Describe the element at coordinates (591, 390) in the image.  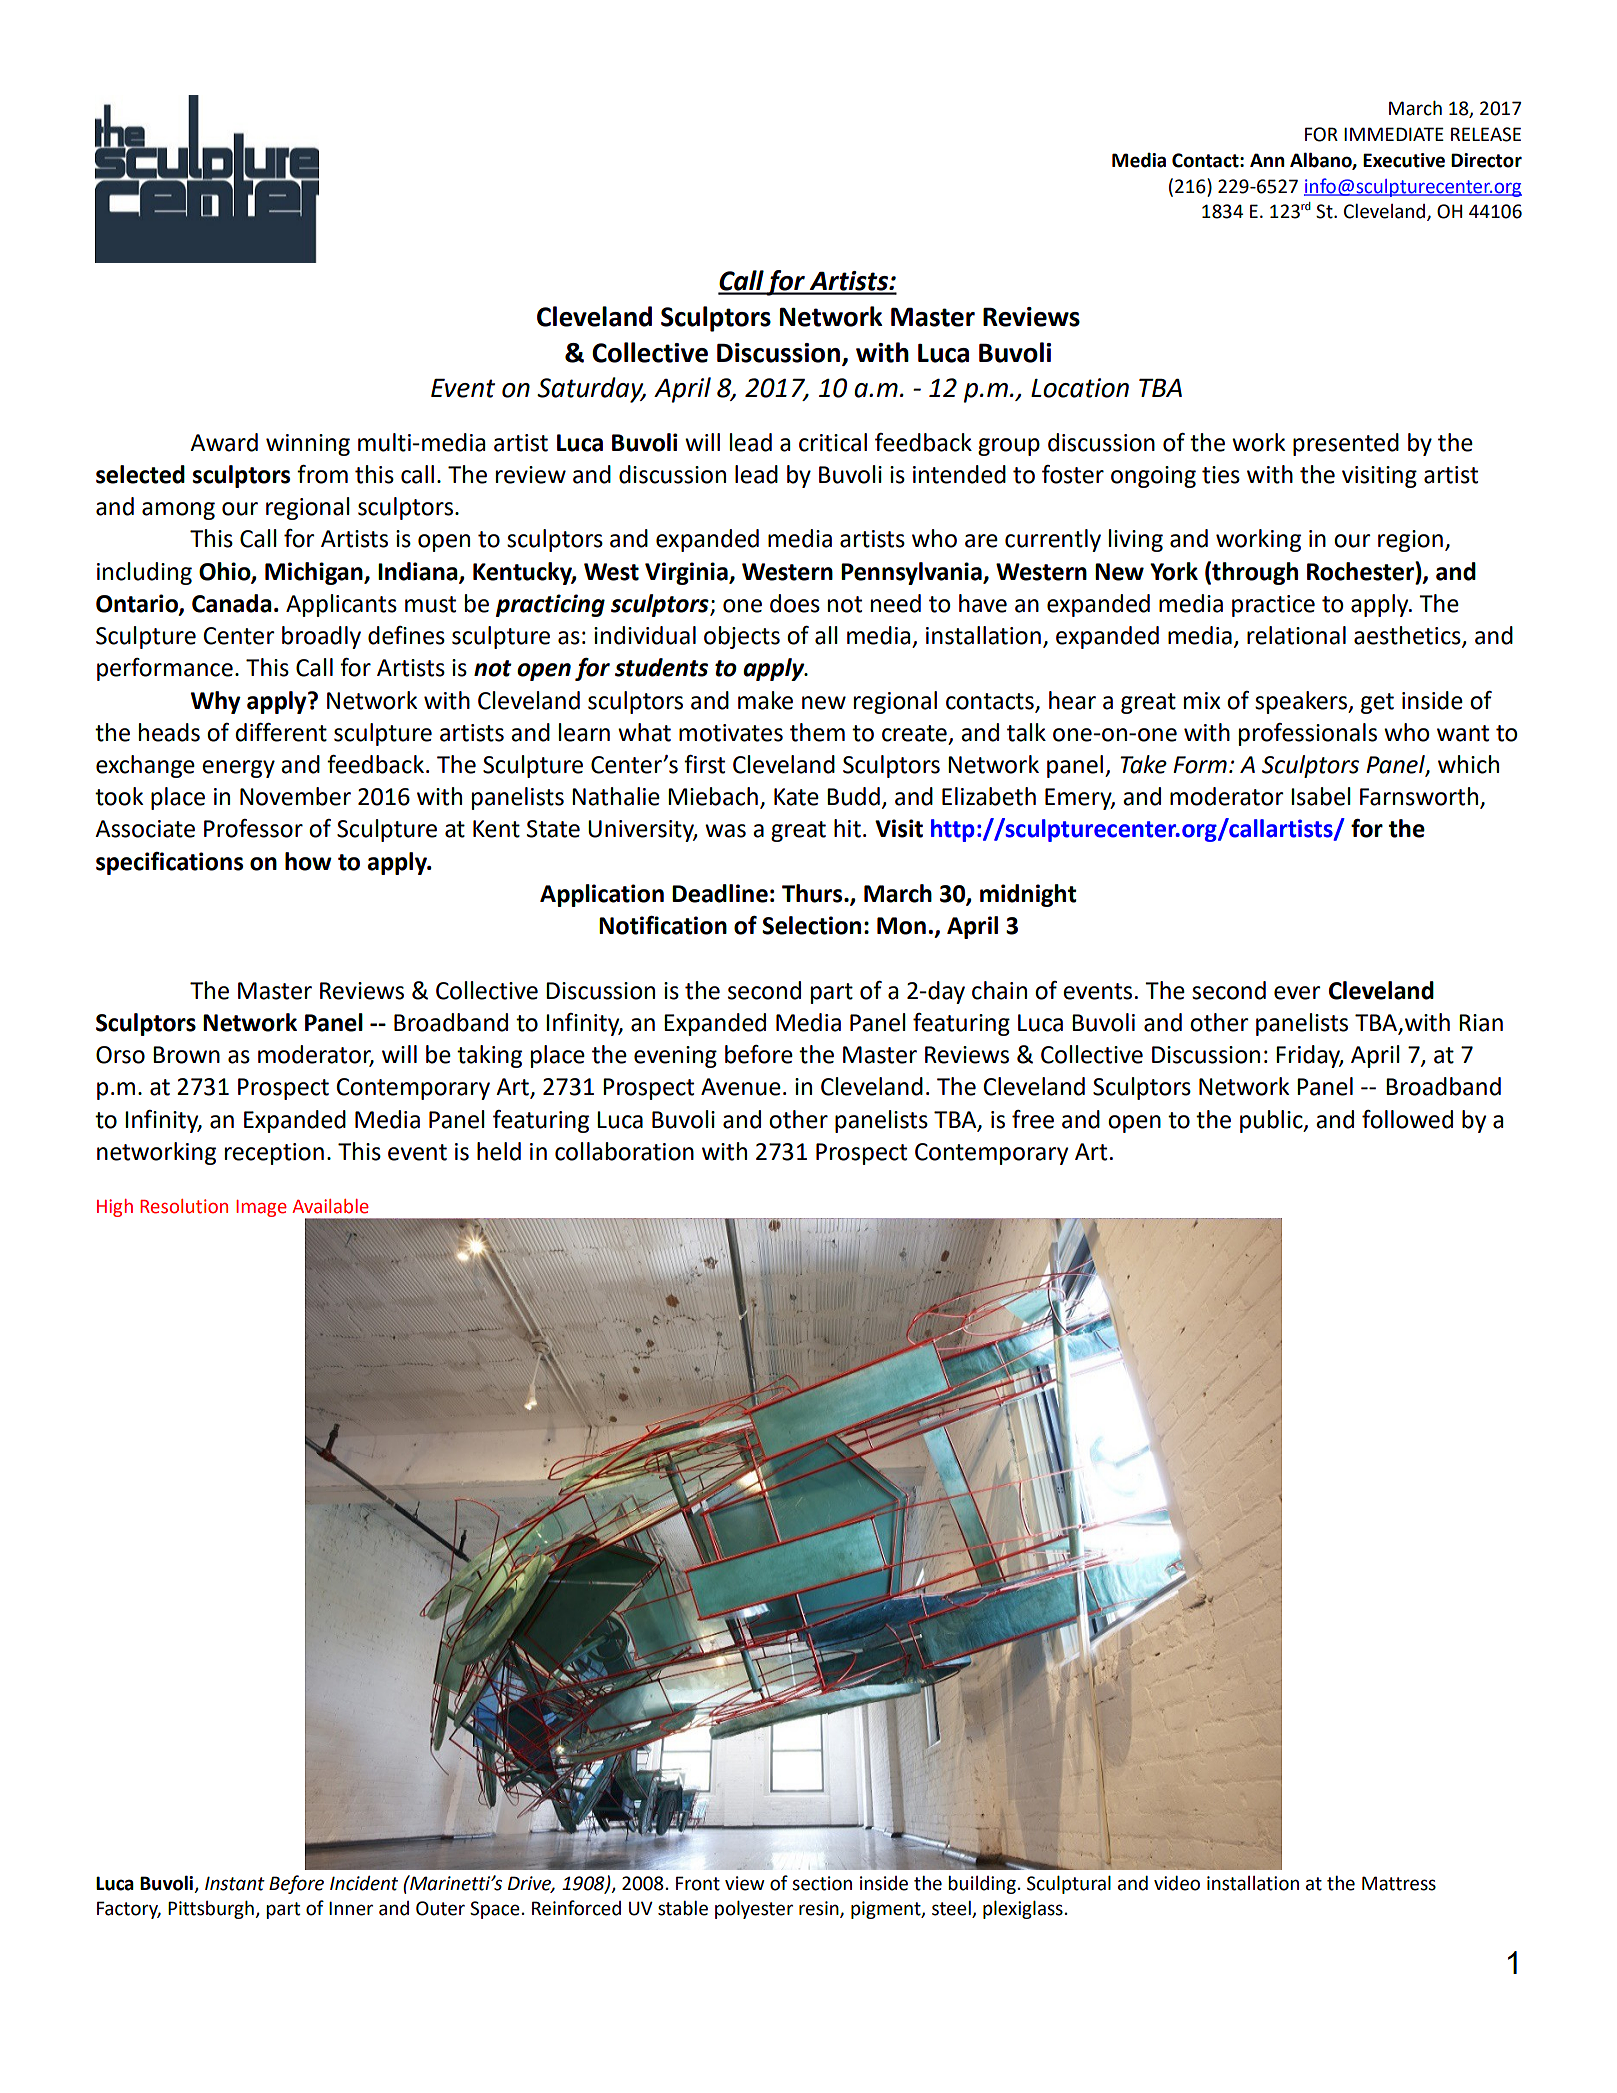
I see `Saturday` at that location.
